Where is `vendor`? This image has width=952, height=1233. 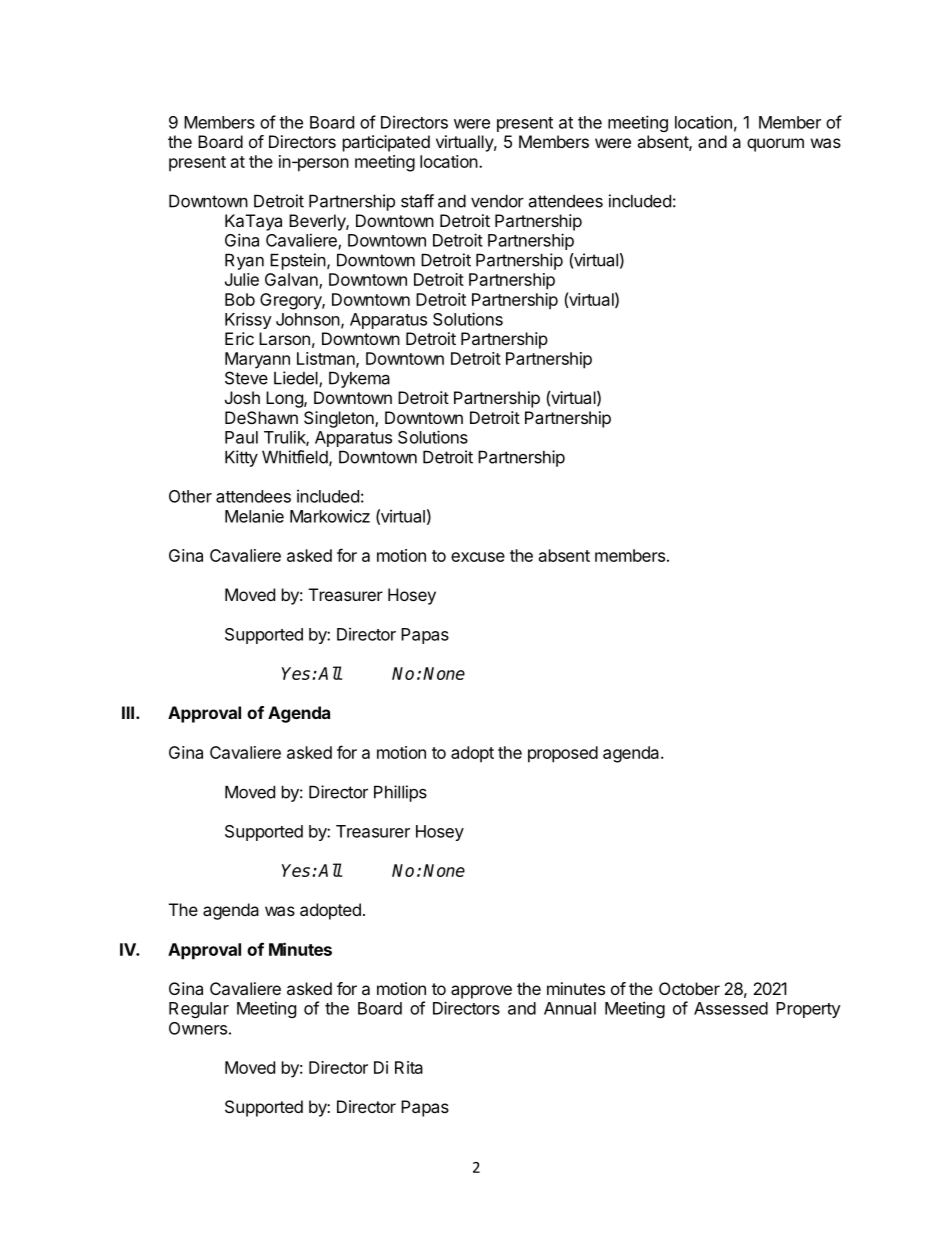
vendor is located at coordinates (497, 201).
